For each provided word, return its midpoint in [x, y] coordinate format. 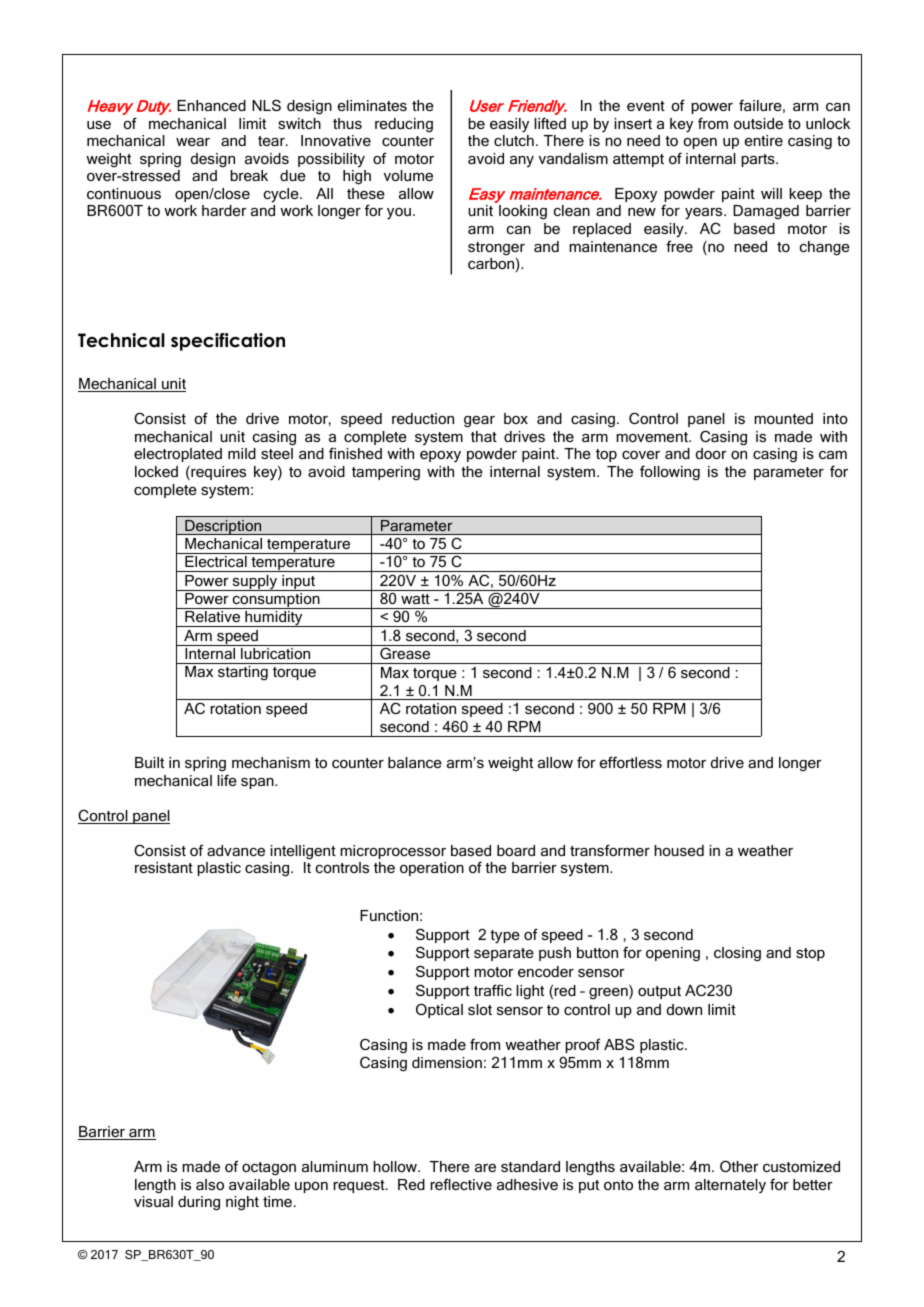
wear [193, 142]
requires [217, 473]
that [484, 436]
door [711, 453]
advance [236, 850]
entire [764, 140]
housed [679, 850]
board [516, 850]
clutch [514, 140]
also [210, 1184]
